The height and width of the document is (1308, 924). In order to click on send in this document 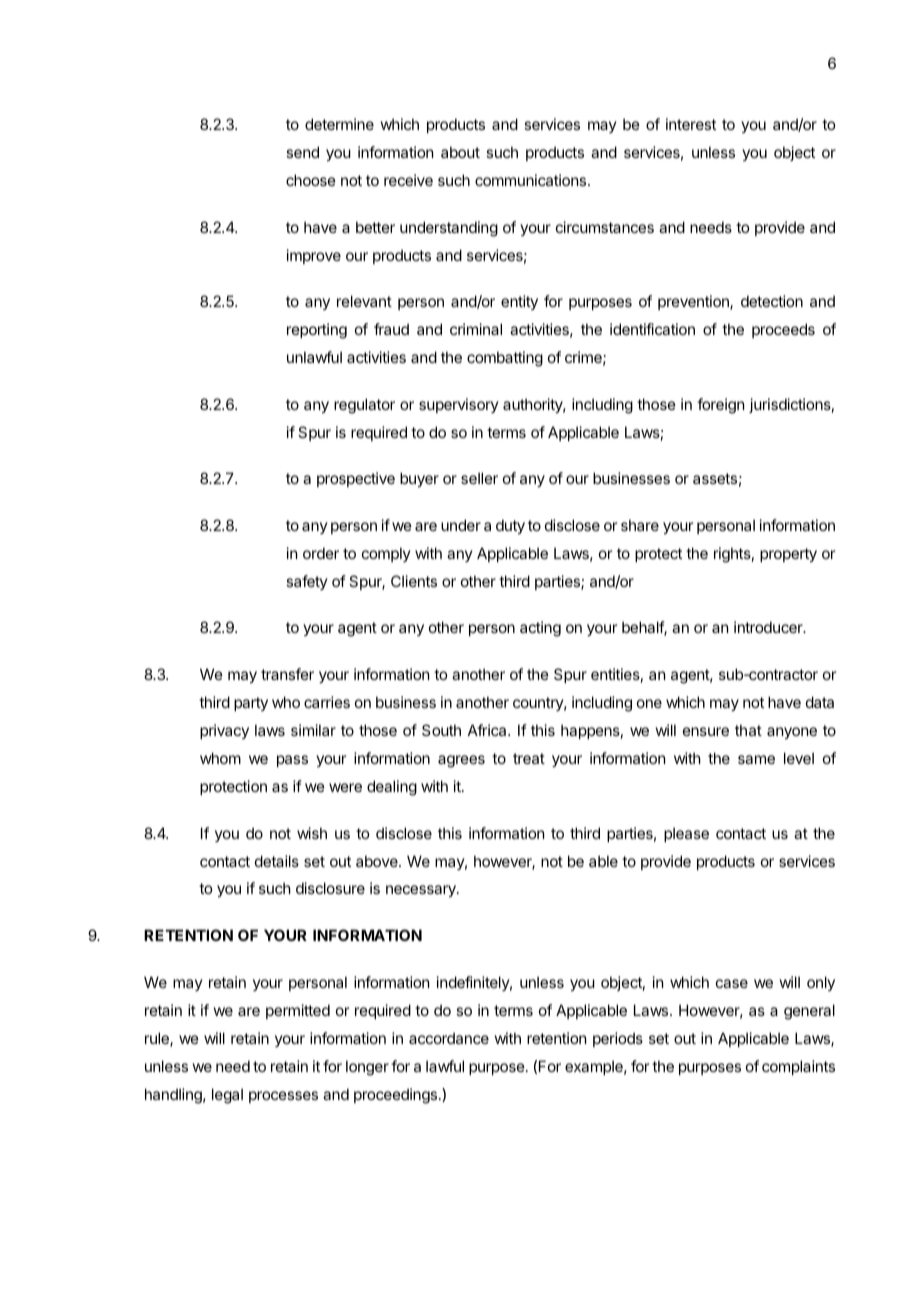, I will do `click(302, 152)`.
